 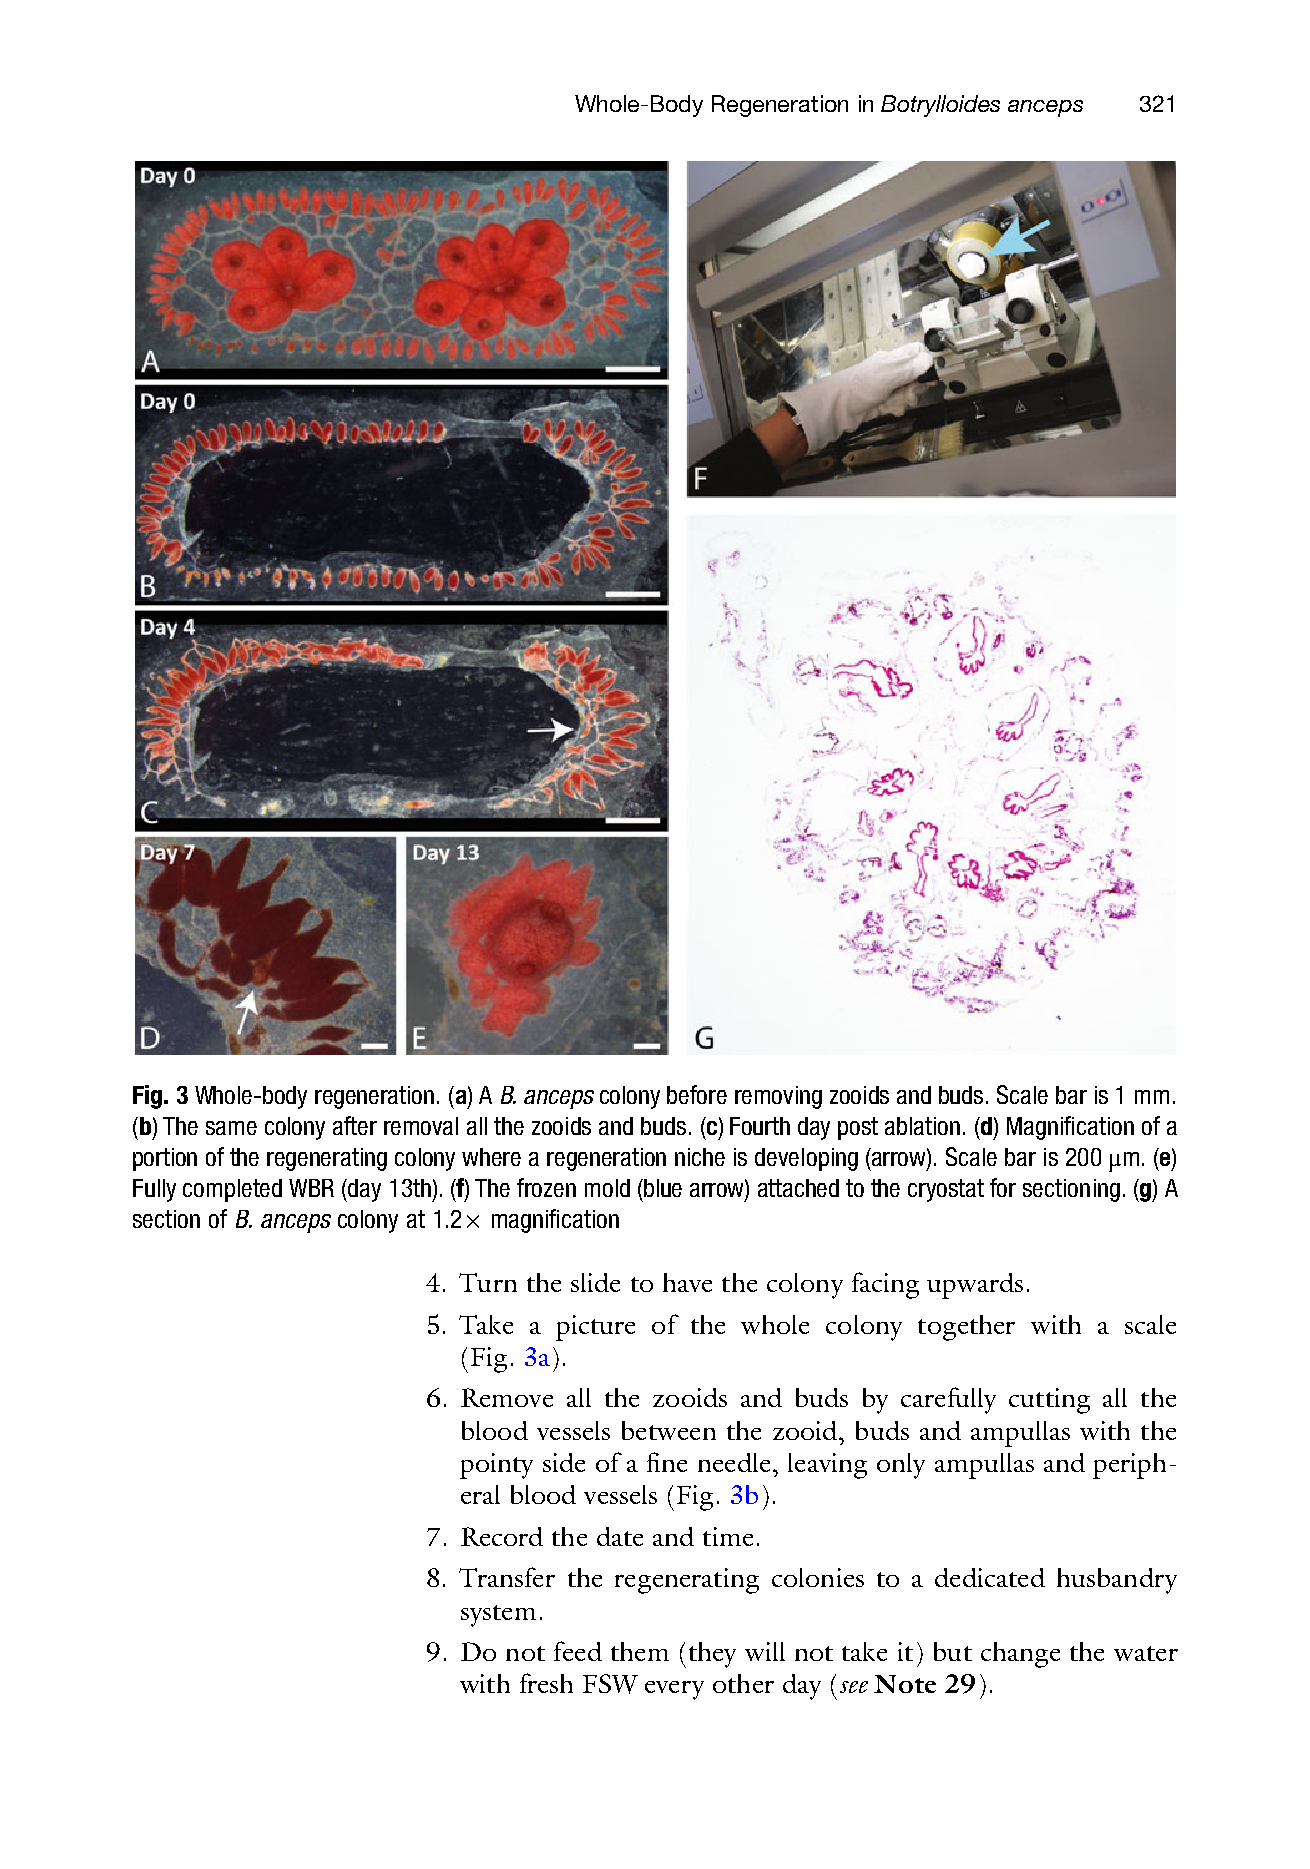 What do you see at coordinates (697, 1094) in the document?
I see `before` at bounding box center [697, 1094].
